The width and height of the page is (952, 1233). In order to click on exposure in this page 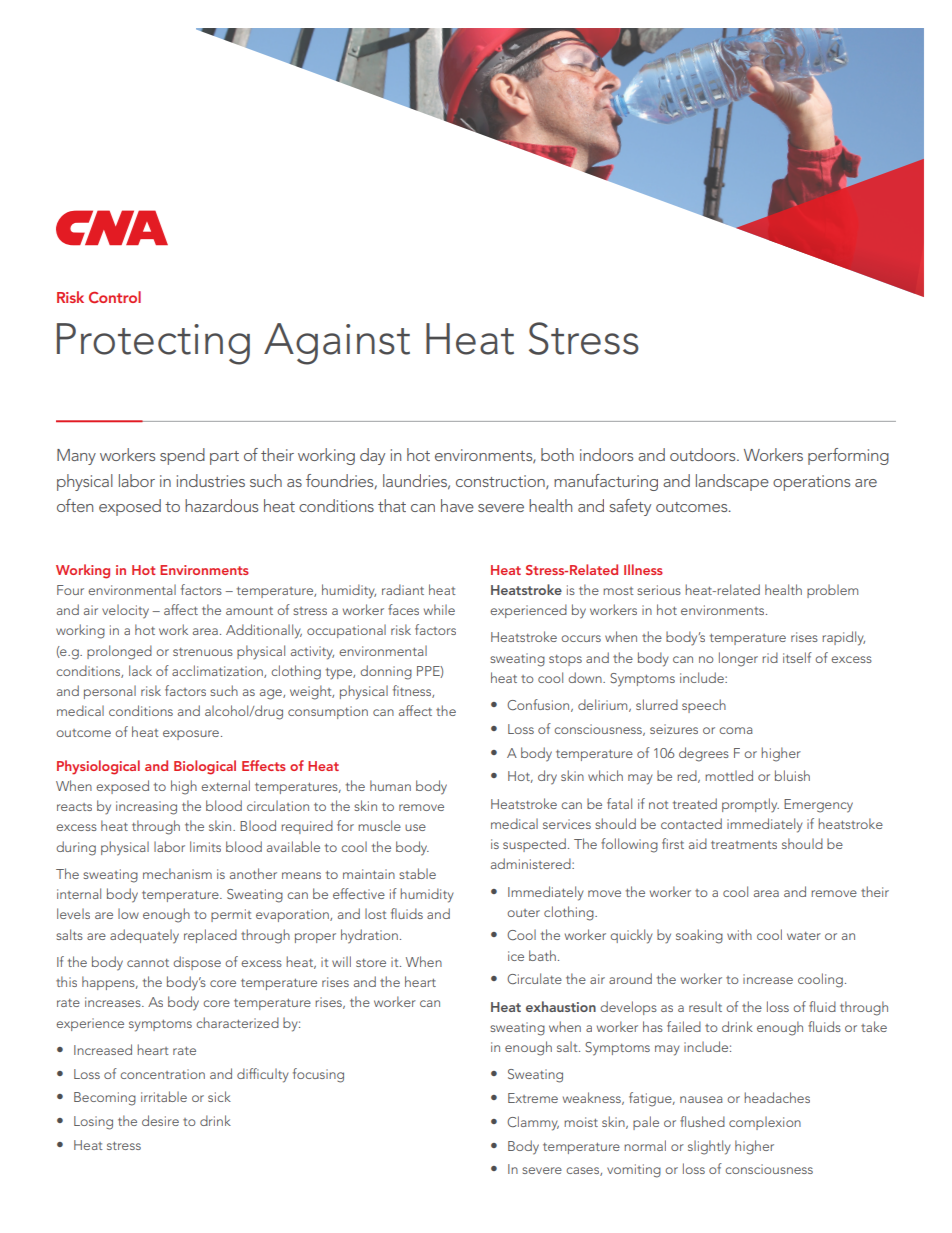, I will do `click(191, 735)`.
